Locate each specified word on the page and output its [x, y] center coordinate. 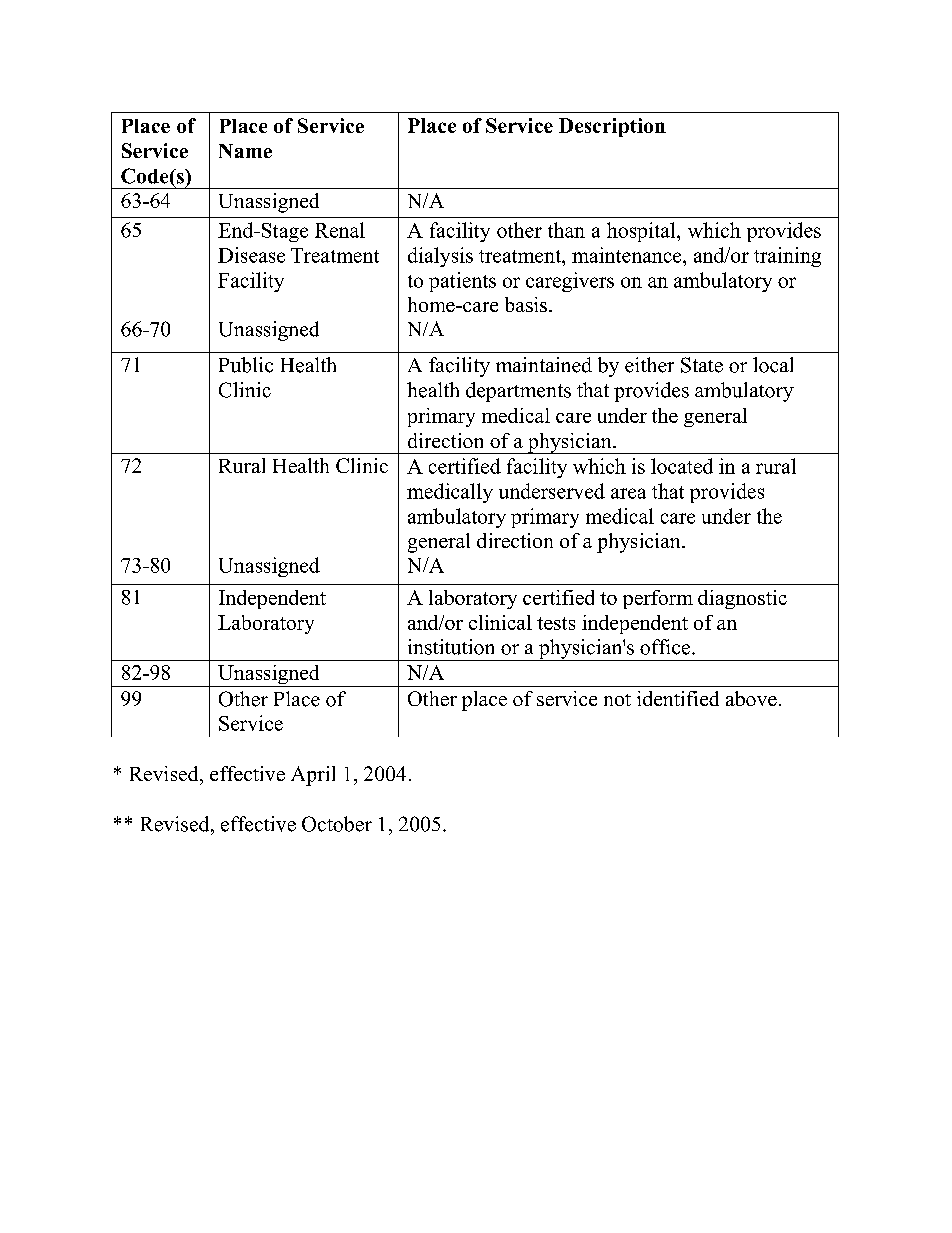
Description [612, 127]
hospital [642, 232]
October [337, 824]
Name [245, 151]
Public [246, 365]
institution [451, 647]
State [702, 365]
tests [556, 623]
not [617, 700]
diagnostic [742, 599]
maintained [544, 365]
